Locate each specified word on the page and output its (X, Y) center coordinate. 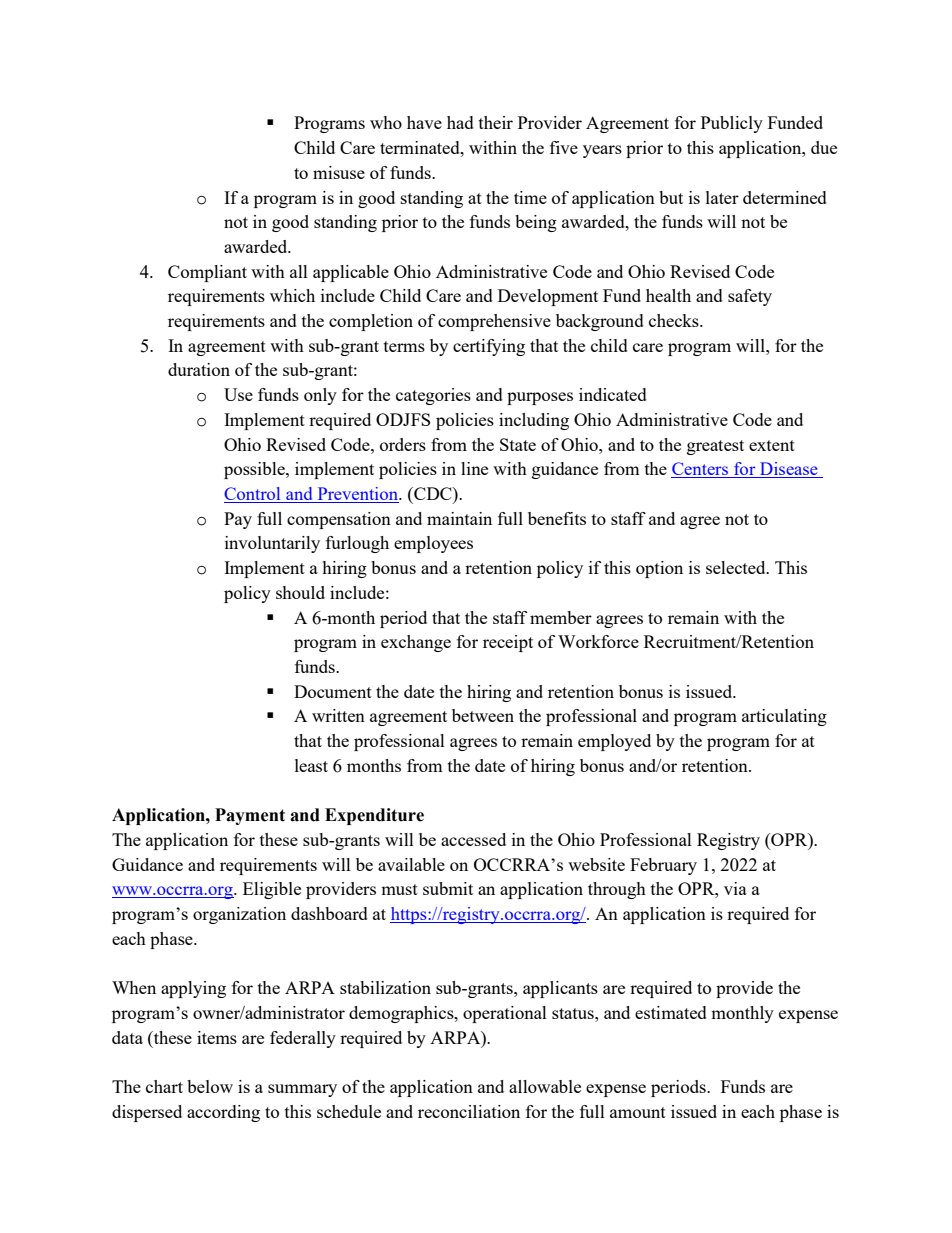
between (483, 715)
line (474, 468)
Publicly (732, 124)
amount (638, 1112)
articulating (784, 717)
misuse (339, 172)
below (210, 1086)
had (460, 122)
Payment (250, 816)
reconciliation (469, 1111)
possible (255, 470)
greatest (715, 447)
